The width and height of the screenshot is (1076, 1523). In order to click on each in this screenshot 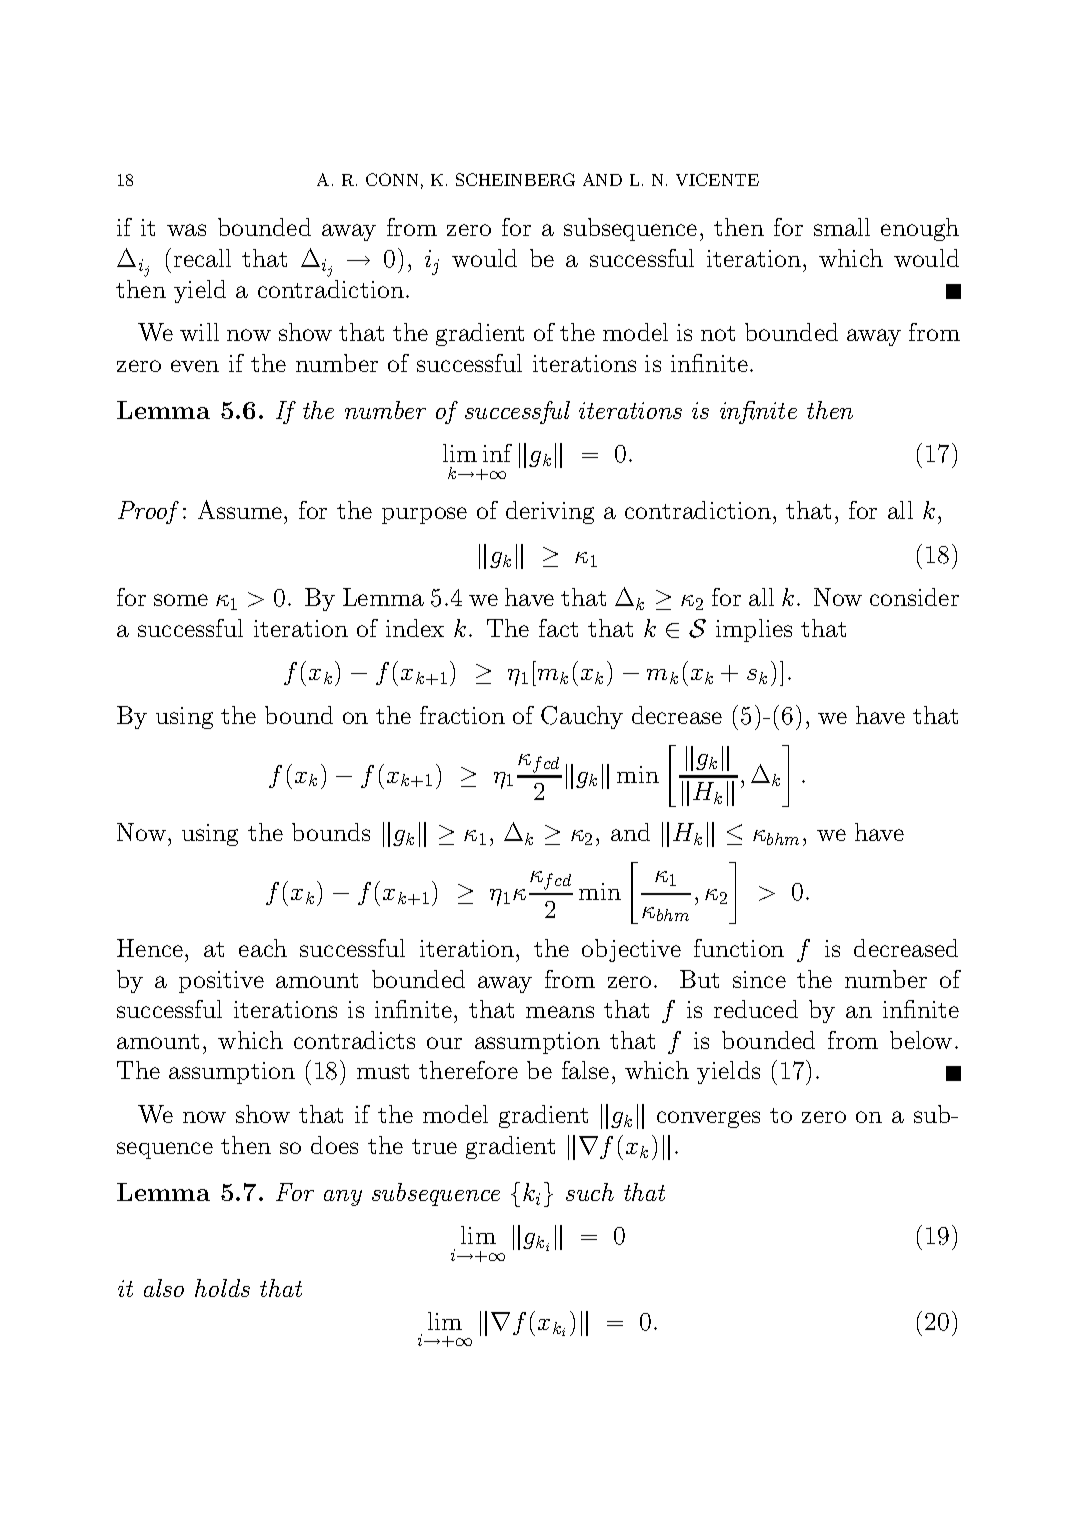, I will do `click(263, 948)`.
